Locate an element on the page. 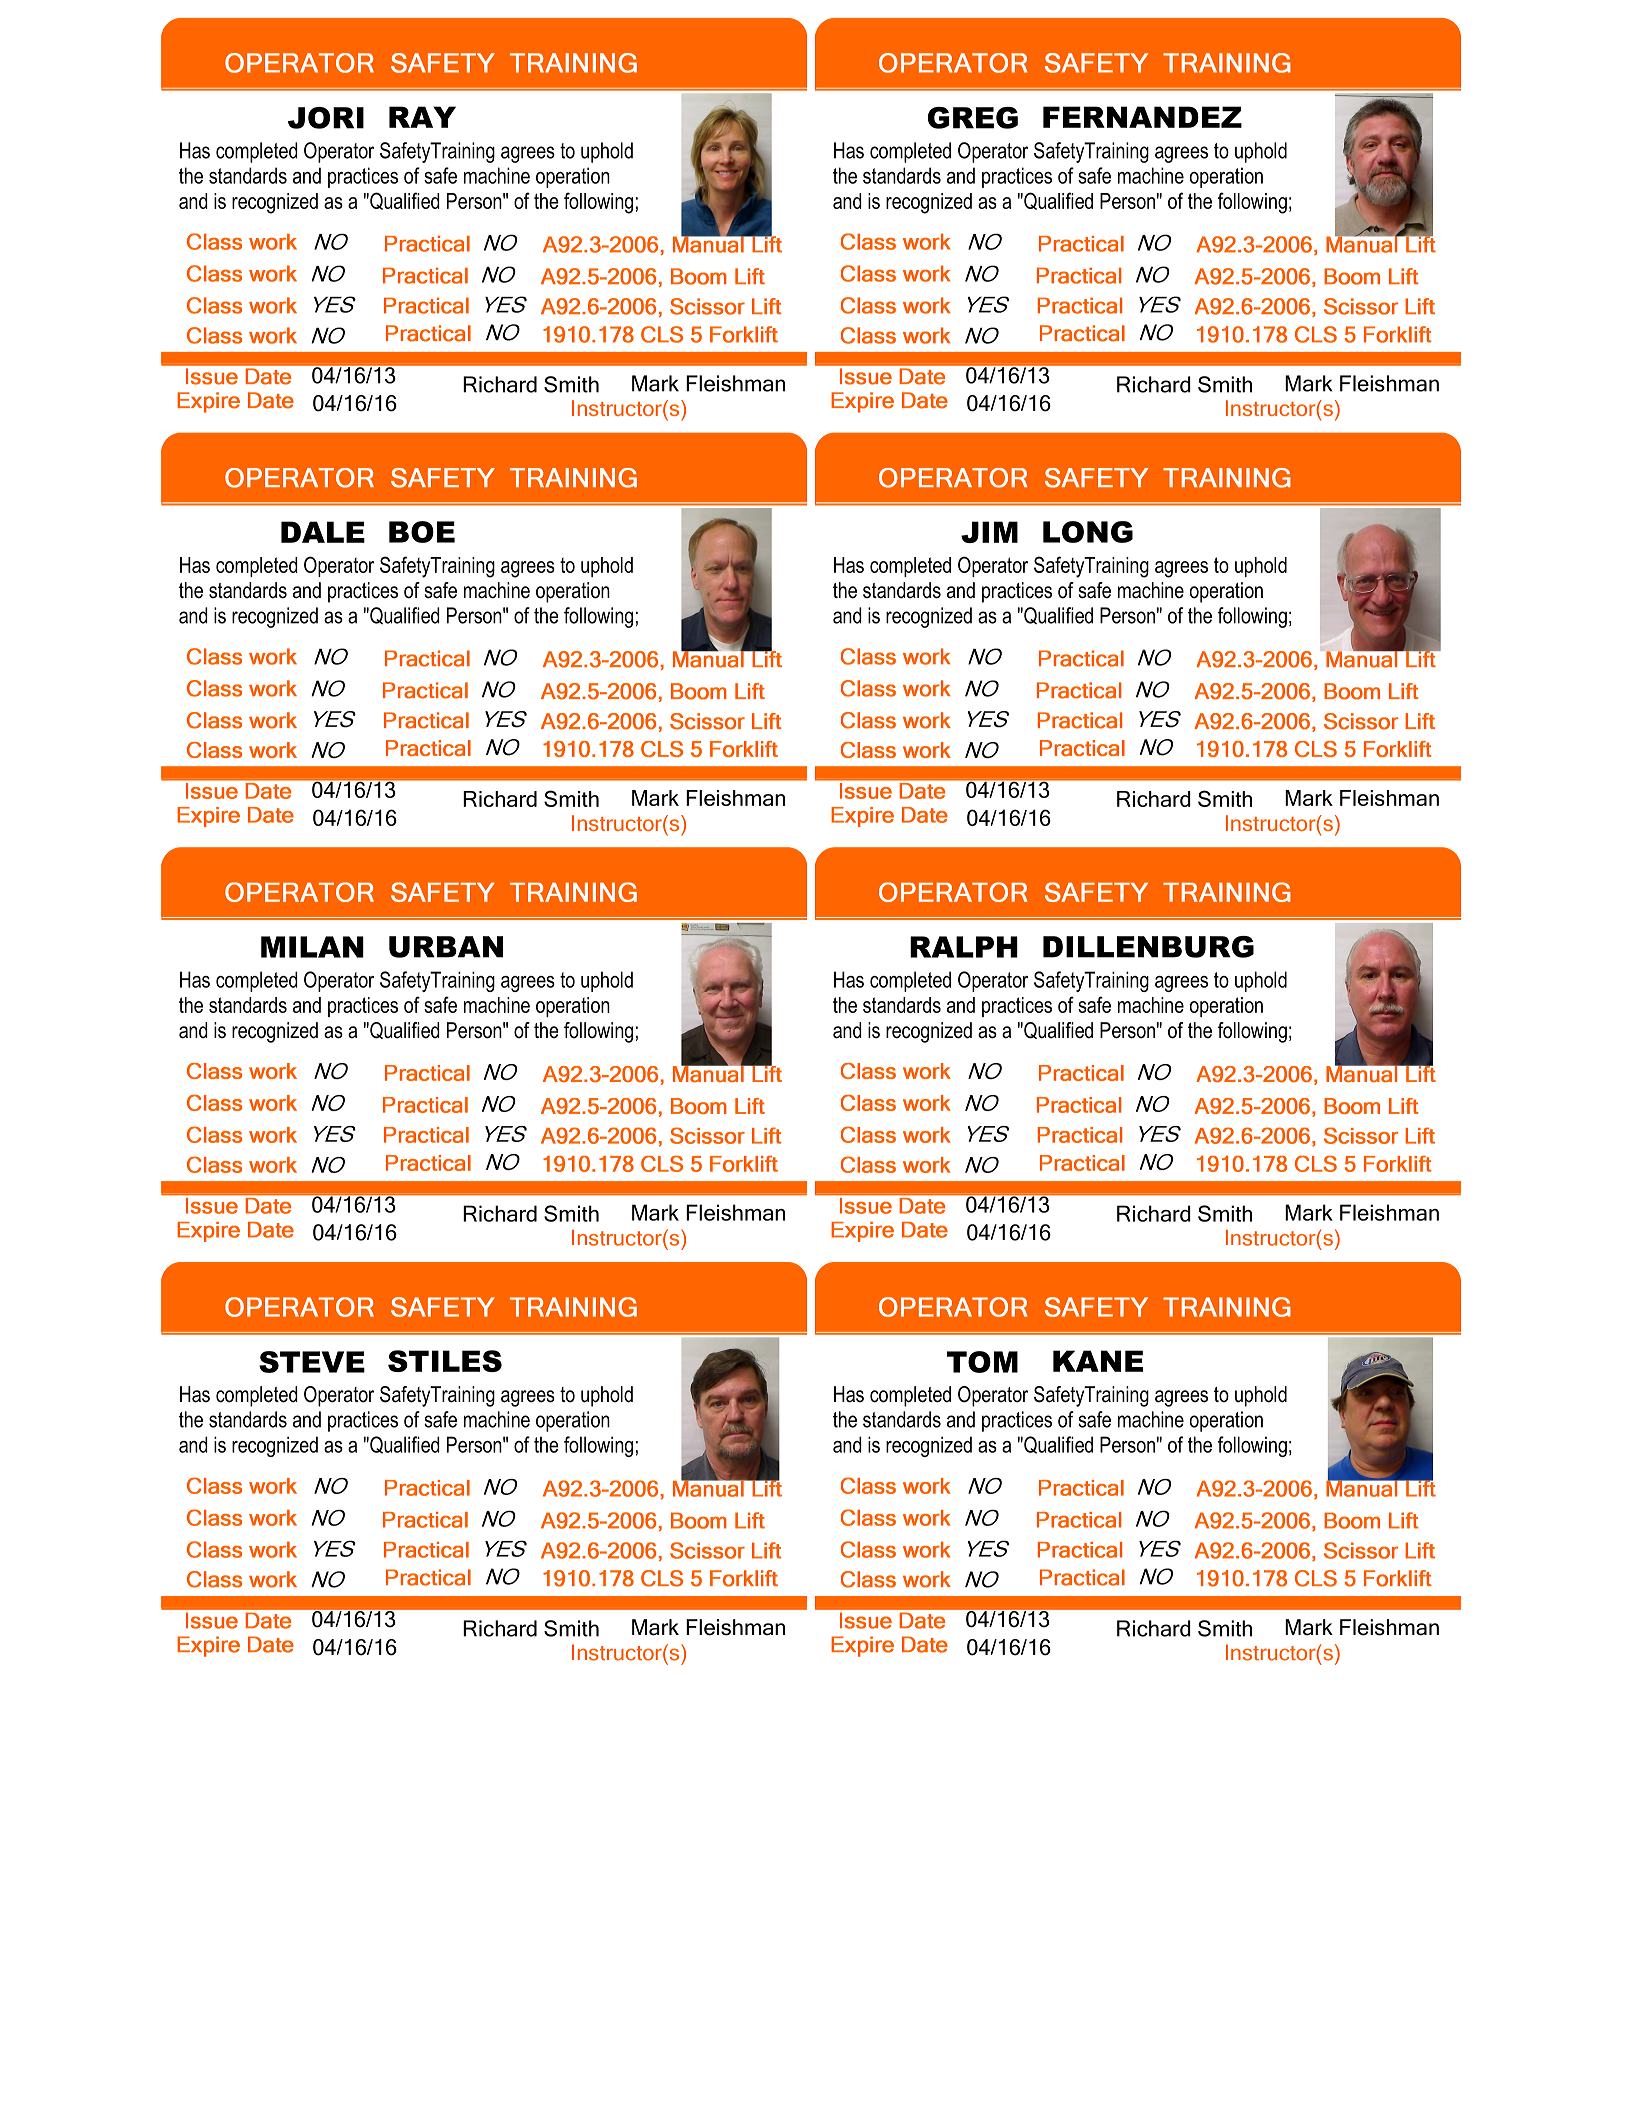 This document has height=2106, width=1627. BOE is located at coordinates (422, 532).
